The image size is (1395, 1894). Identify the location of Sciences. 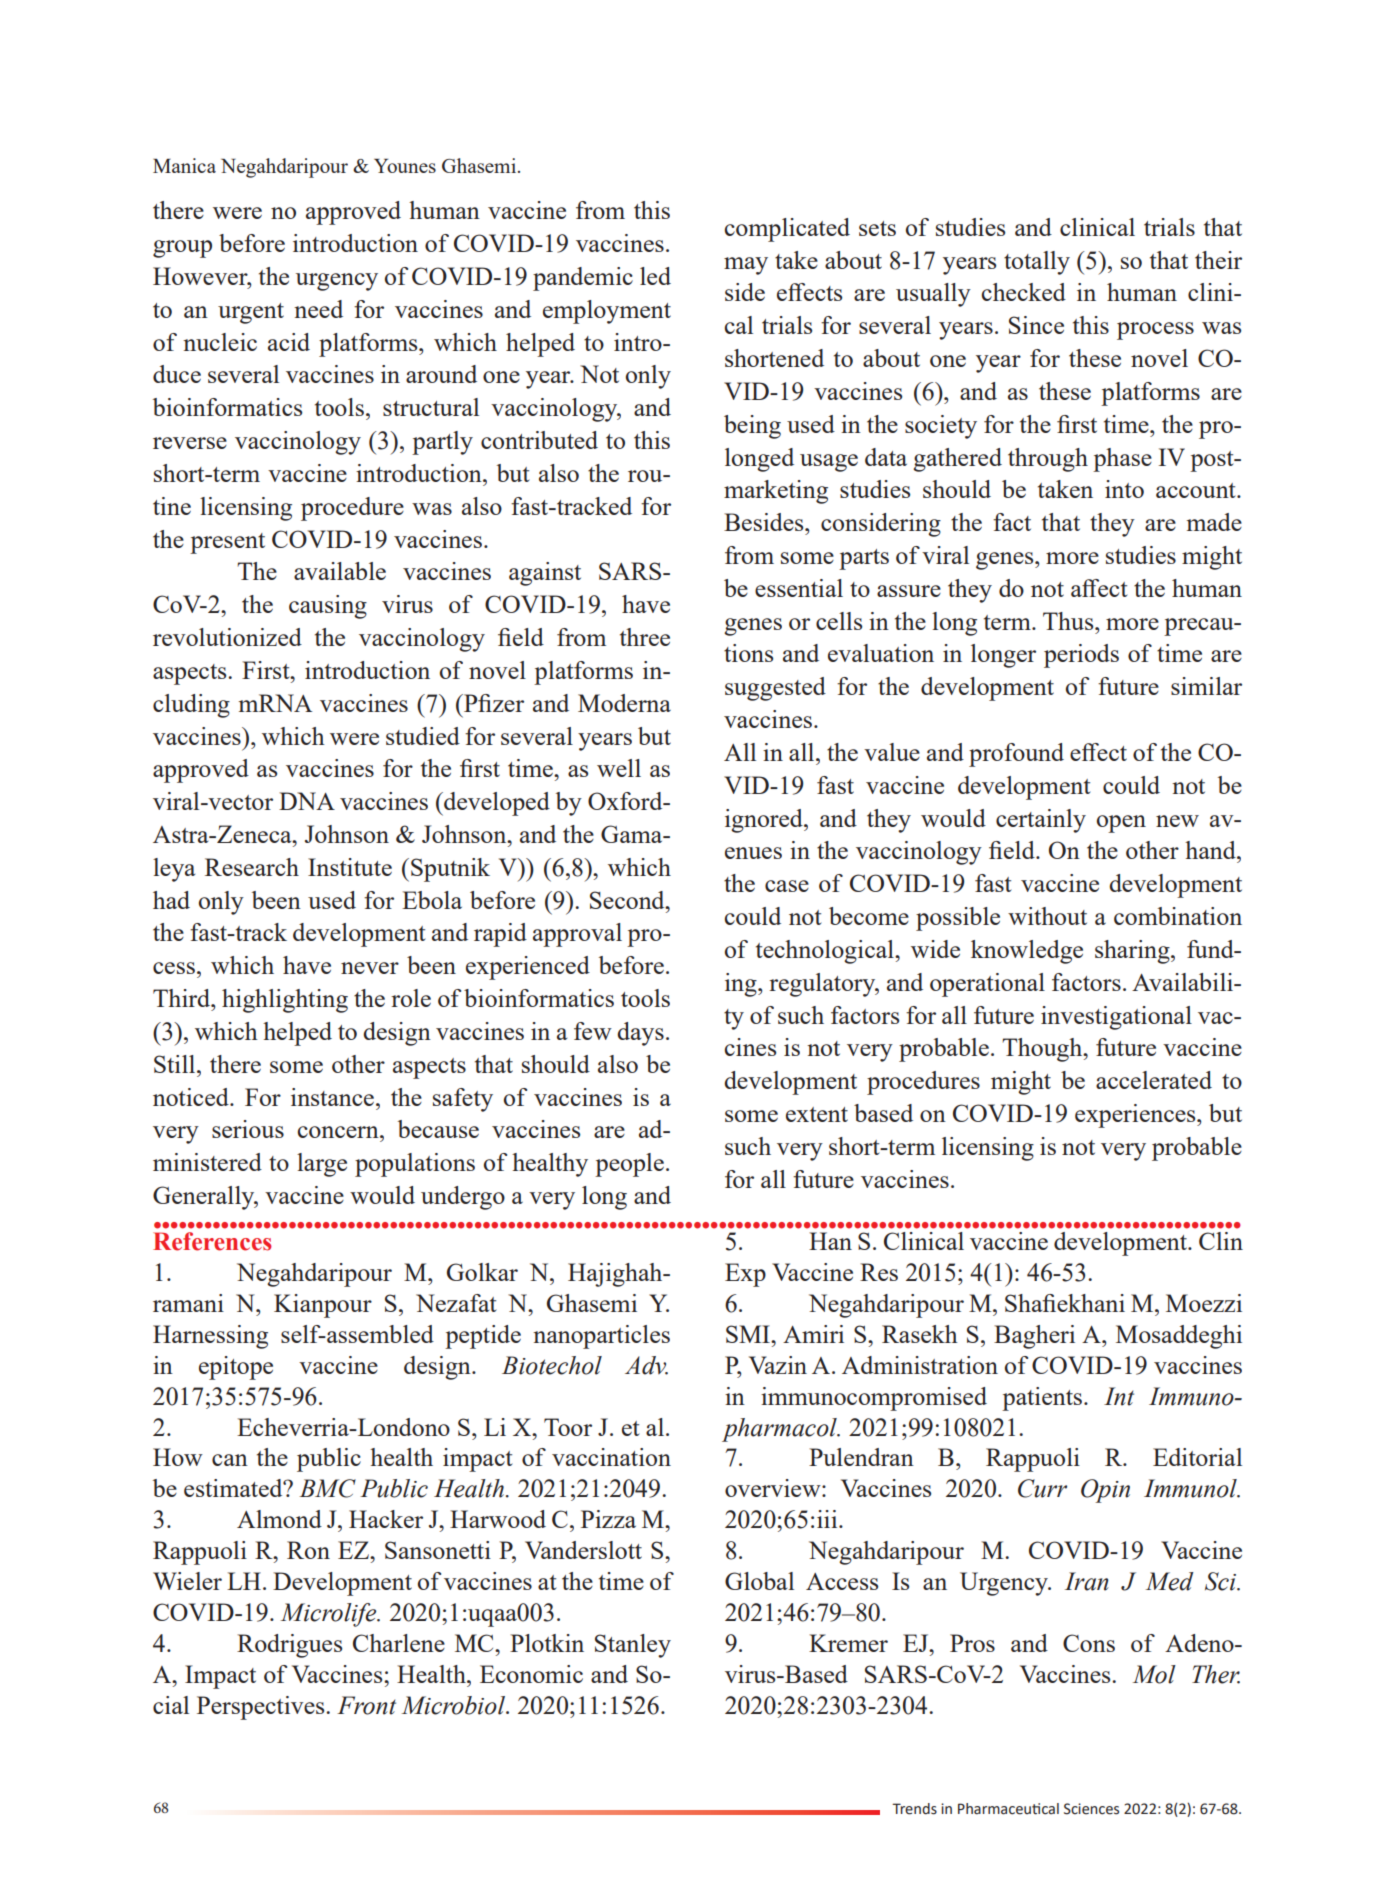
(1091, 1809).
